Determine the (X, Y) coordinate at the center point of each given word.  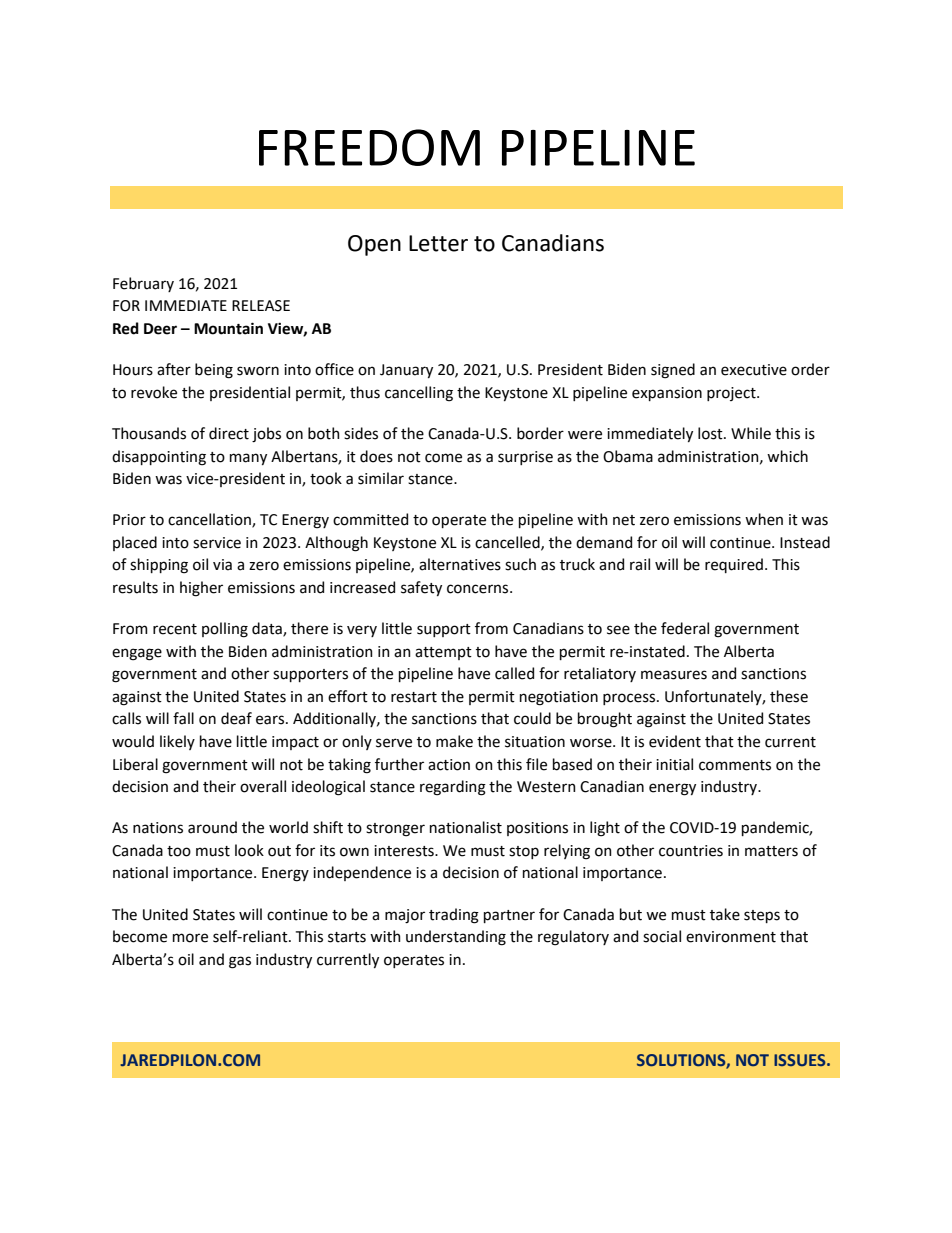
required (734, 565)
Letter (438, 243)
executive (754, 370)
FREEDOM (369, 147)
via (222, 565)
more (190, 938)
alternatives (460, 564)
